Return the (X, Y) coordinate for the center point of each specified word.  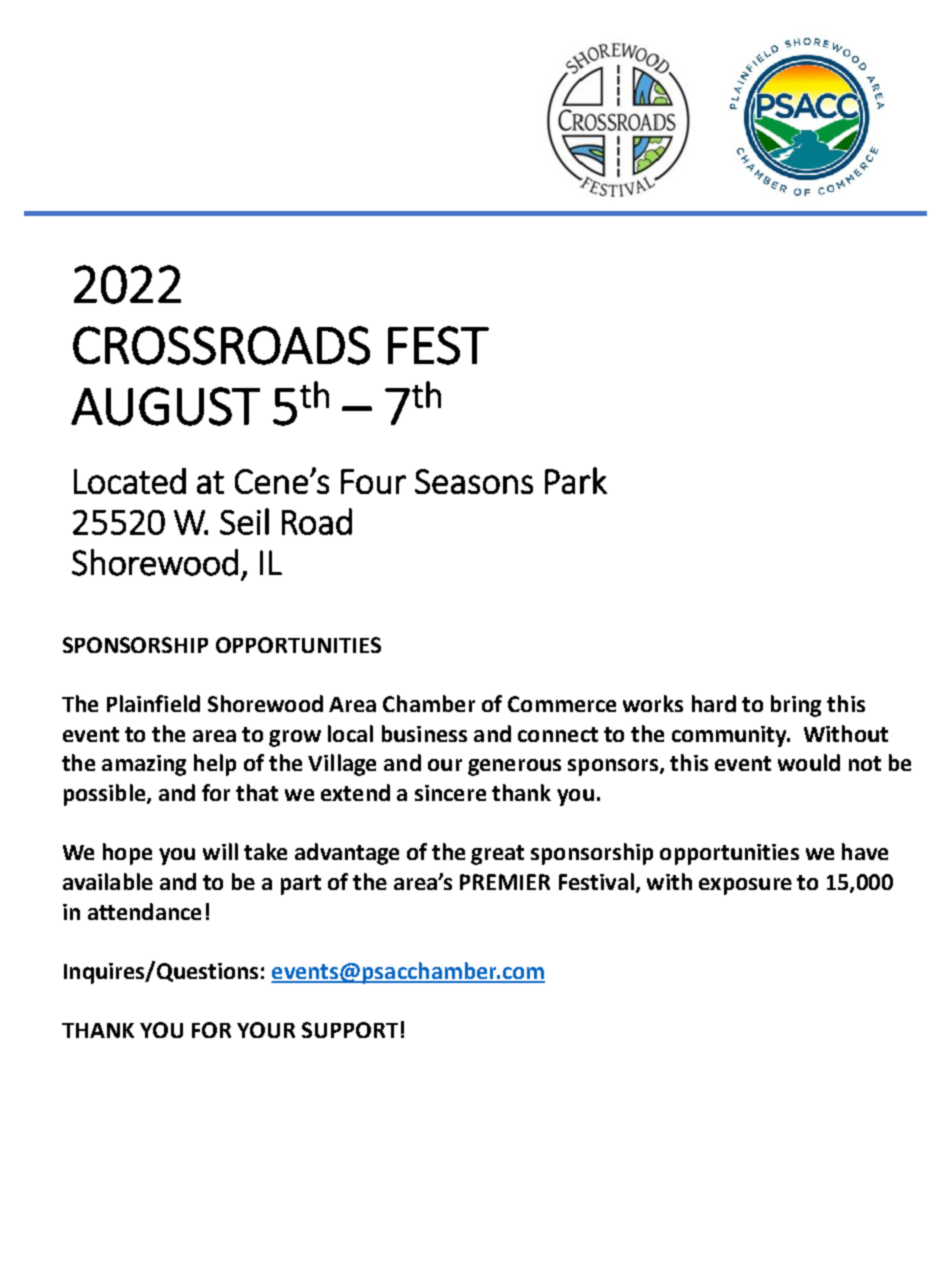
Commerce (562, 704)
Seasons (474, 481)
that (257, 792)
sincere (450, 793)
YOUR (266, 1030)
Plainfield (153, 703)
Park (576, 480)
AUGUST (165, 406)
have (865, 851)
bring (796, 706)
